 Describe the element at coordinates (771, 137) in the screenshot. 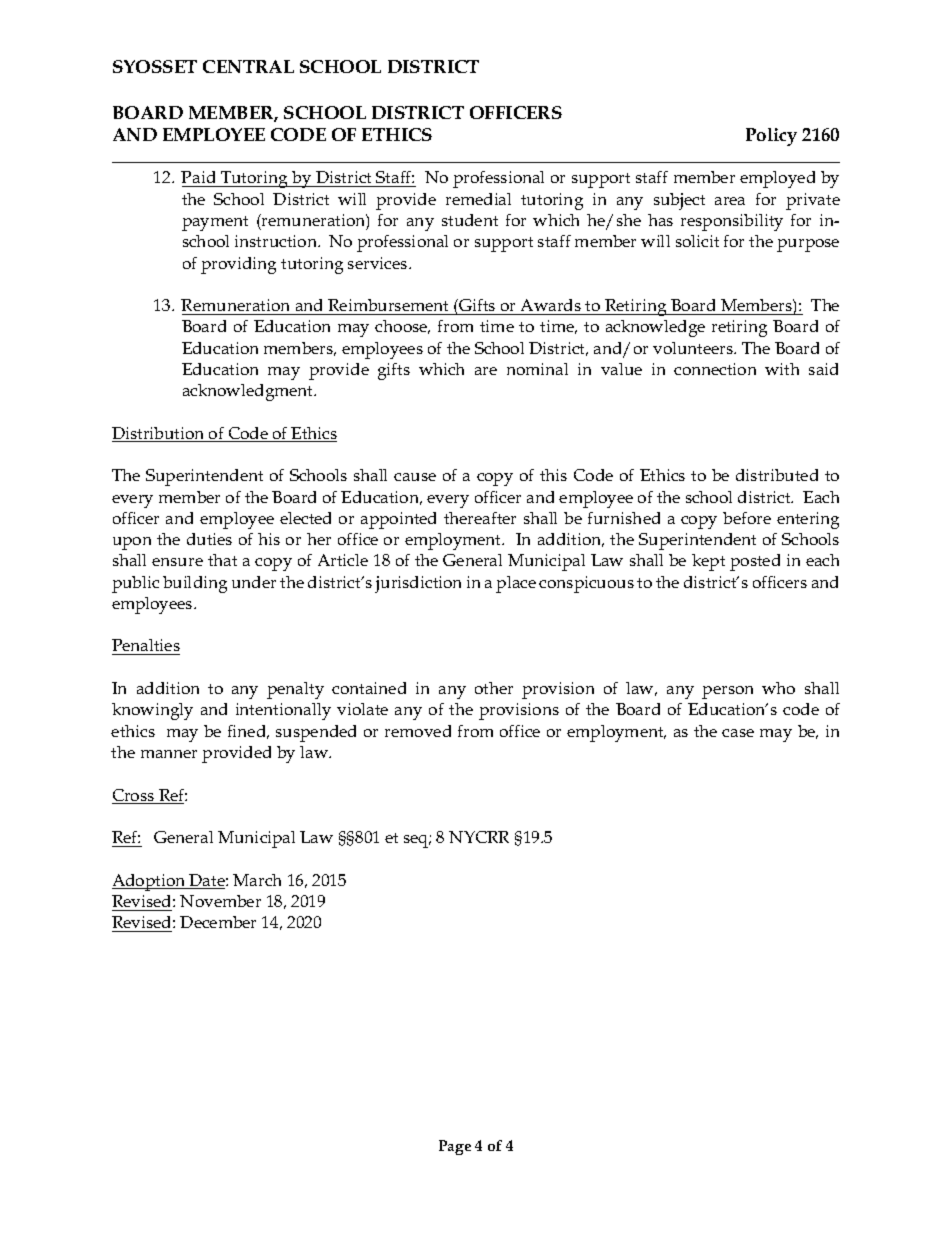

I see `Policy` at that location.
